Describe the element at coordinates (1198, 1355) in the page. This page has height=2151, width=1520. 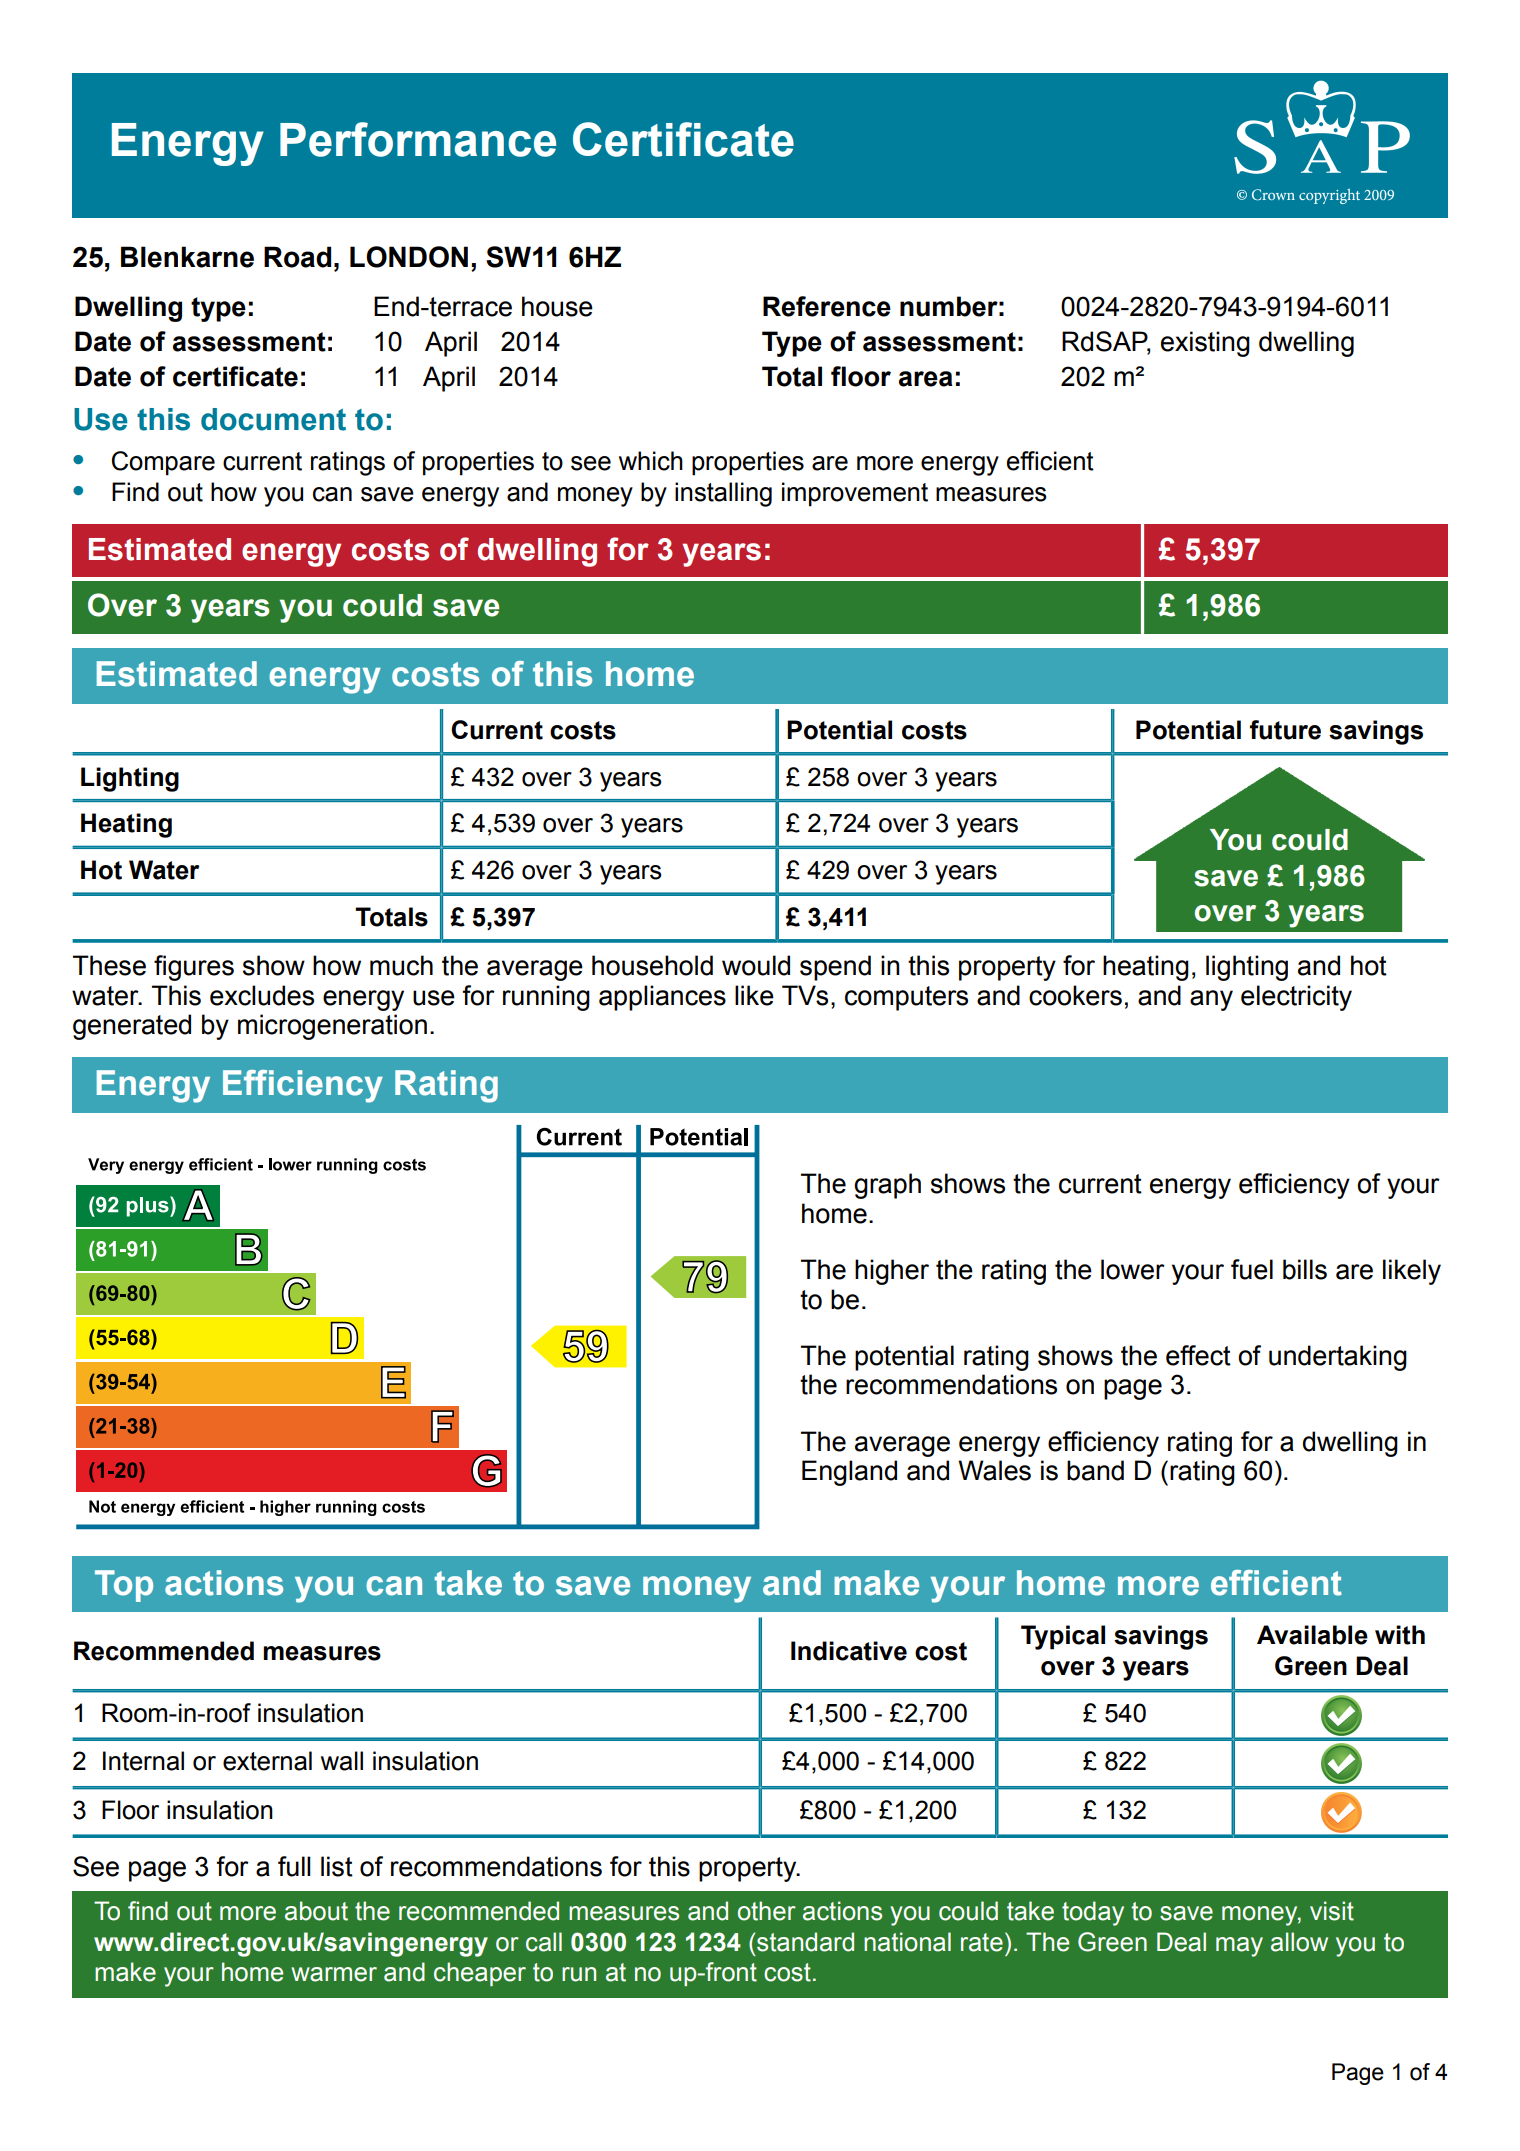
I see `effect` at that location.
